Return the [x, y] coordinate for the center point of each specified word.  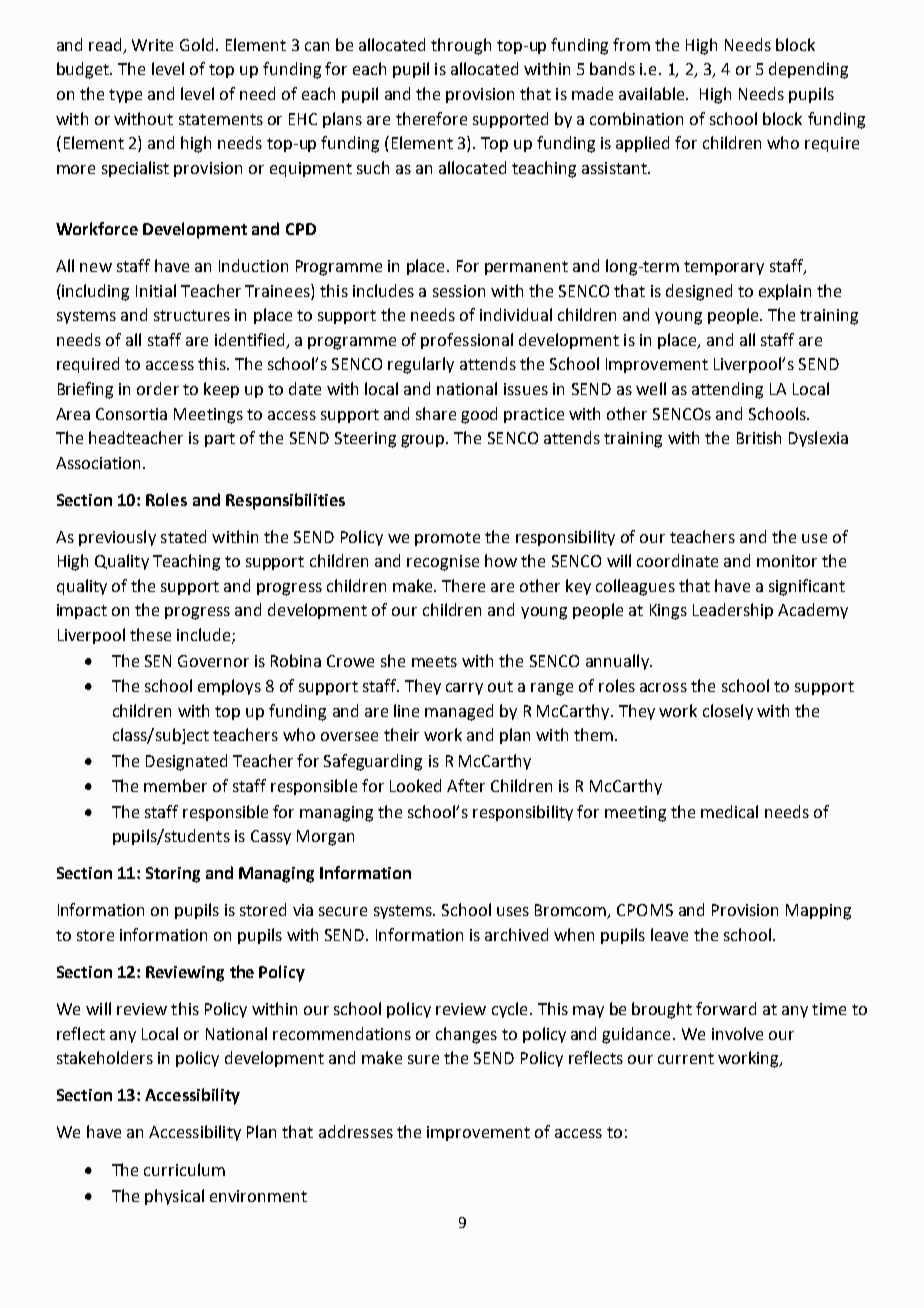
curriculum [184, 1169]
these [150, 634]
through [461, 46]
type [125, 96]
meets [434, 661]
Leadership [733, 611]
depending [808, 70]
